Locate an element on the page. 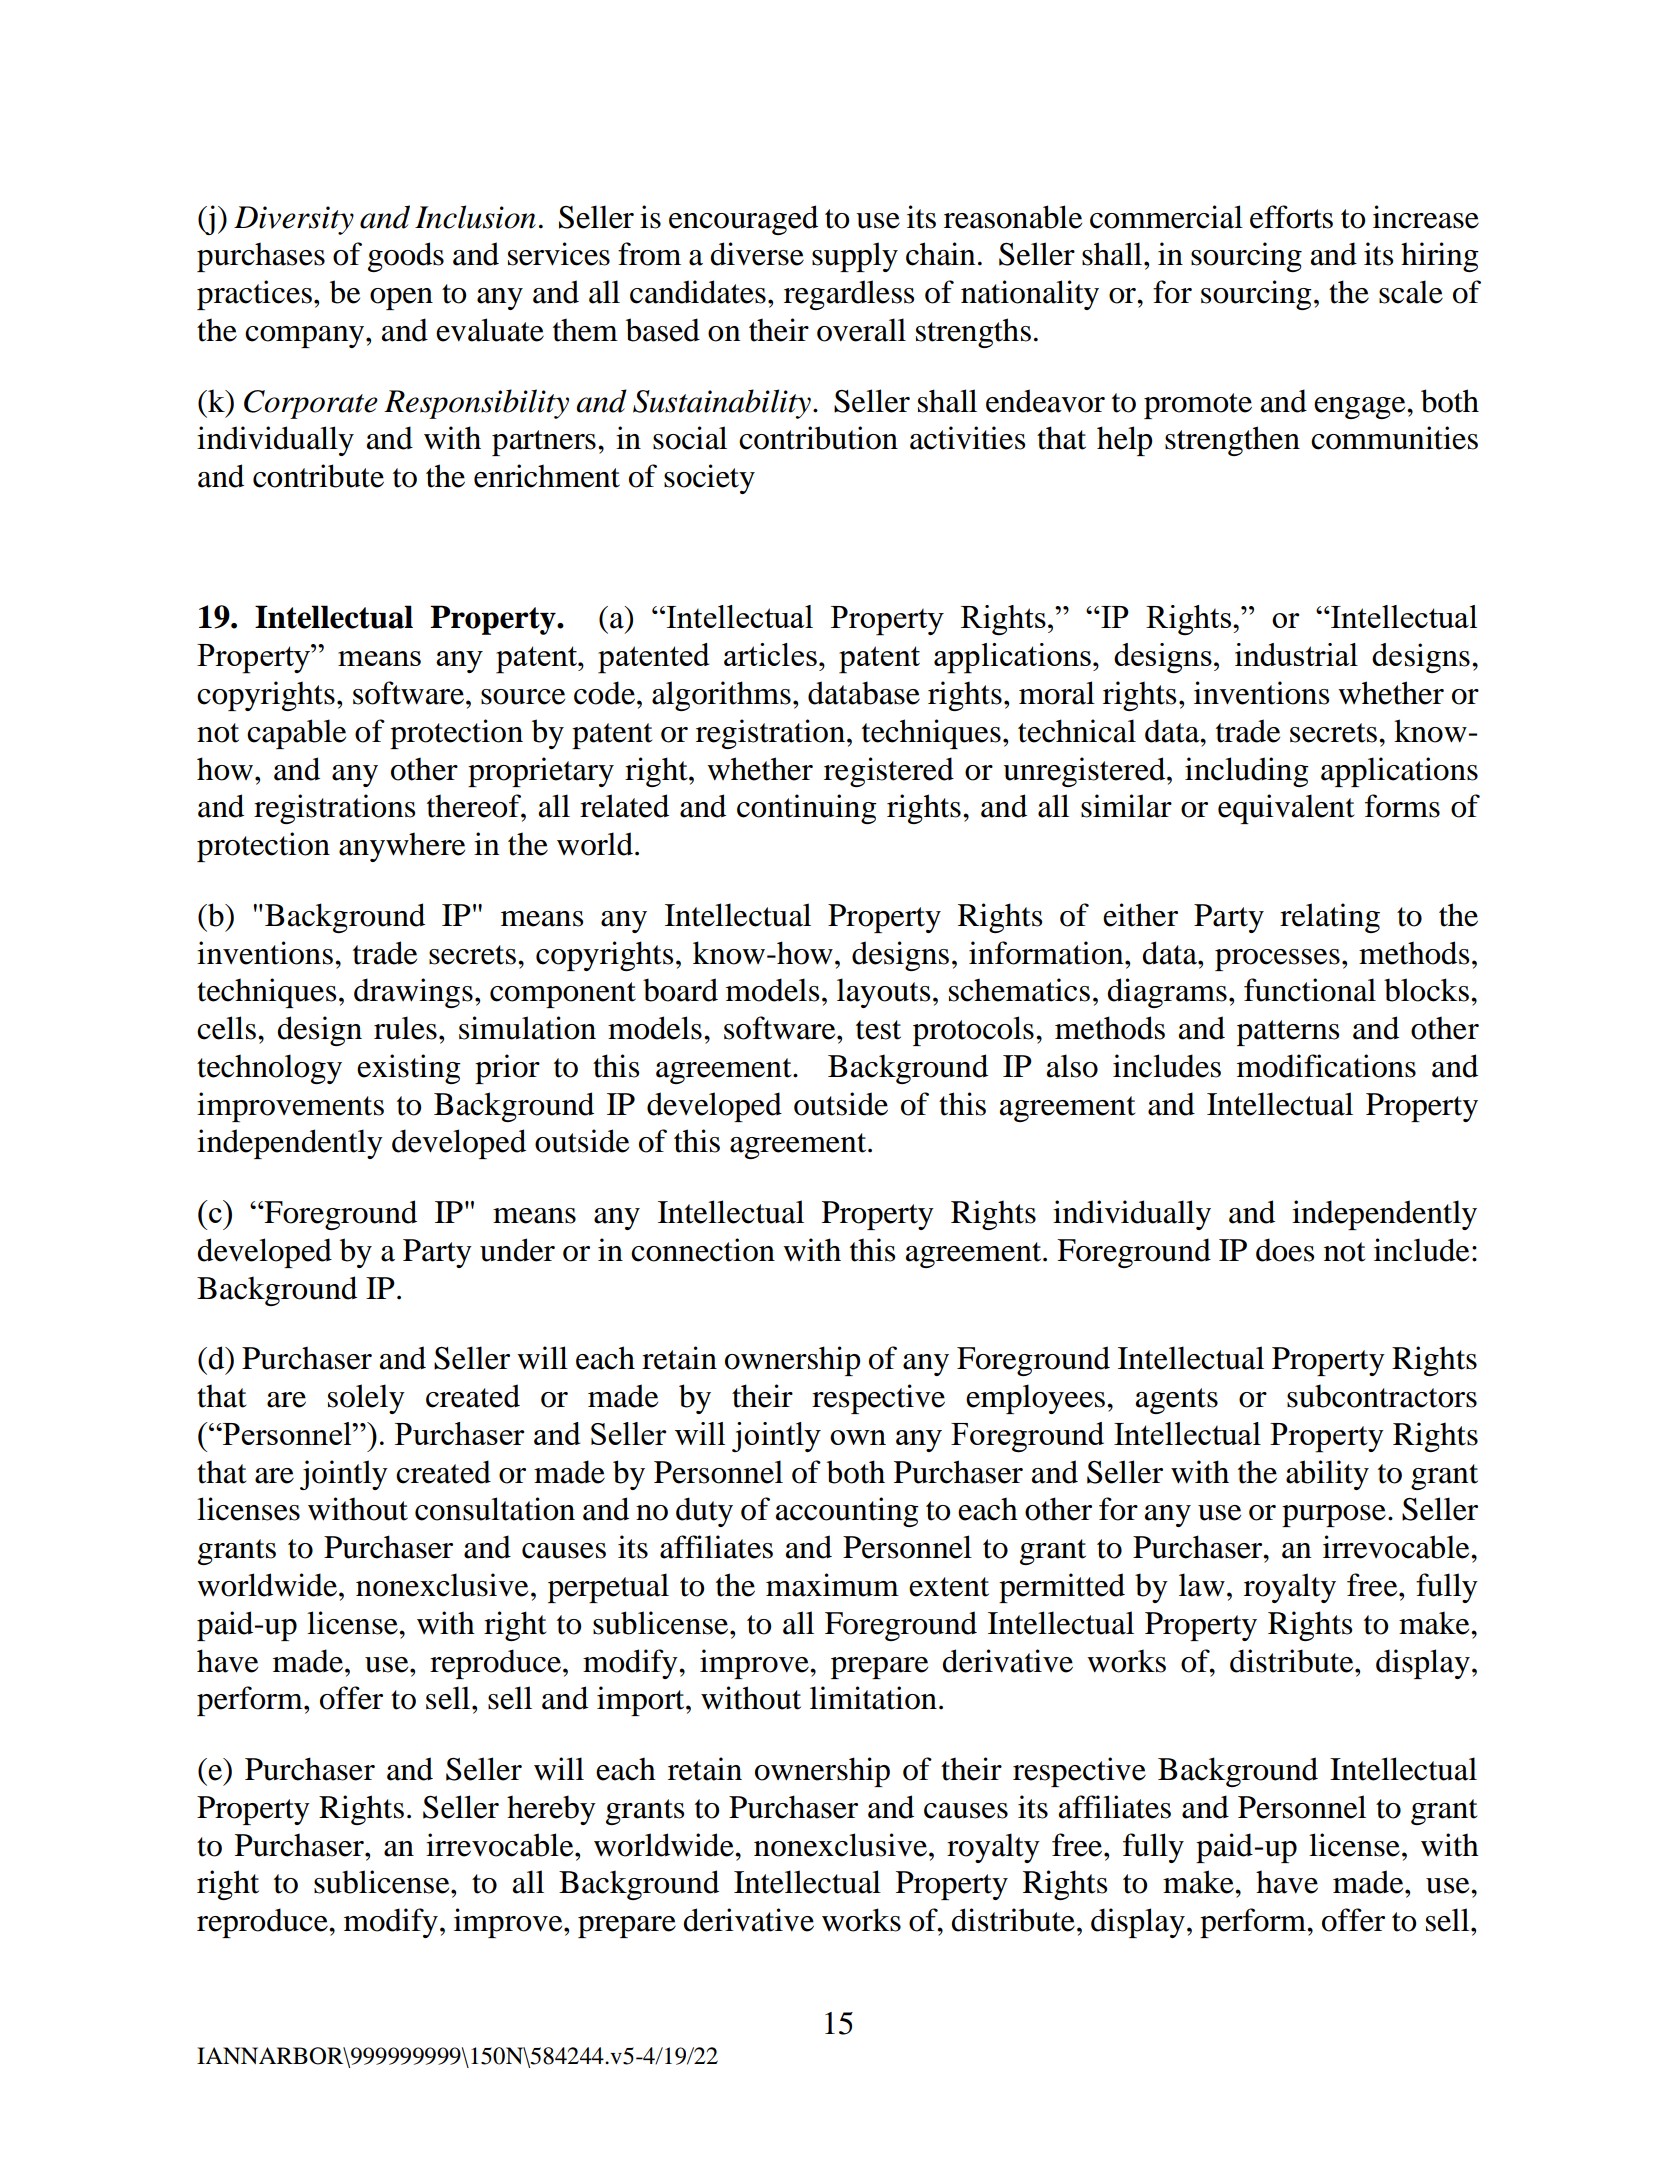  including is located at coordinates (1247, 772).
